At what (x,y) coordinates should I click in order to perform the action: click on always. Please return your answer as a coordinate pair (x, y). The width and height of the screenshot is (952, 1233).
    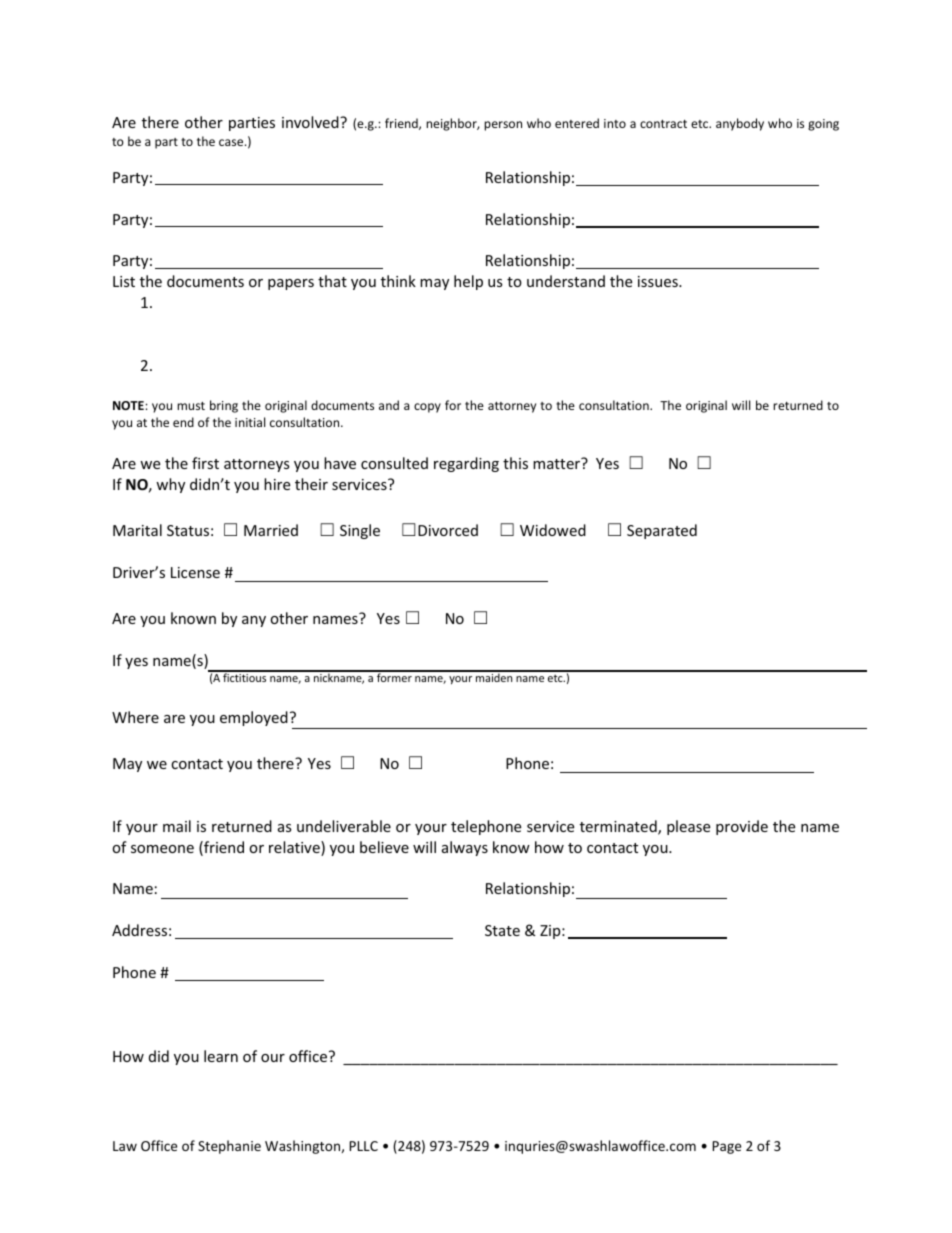
    Looking at the image, I should click on (465, 848).
